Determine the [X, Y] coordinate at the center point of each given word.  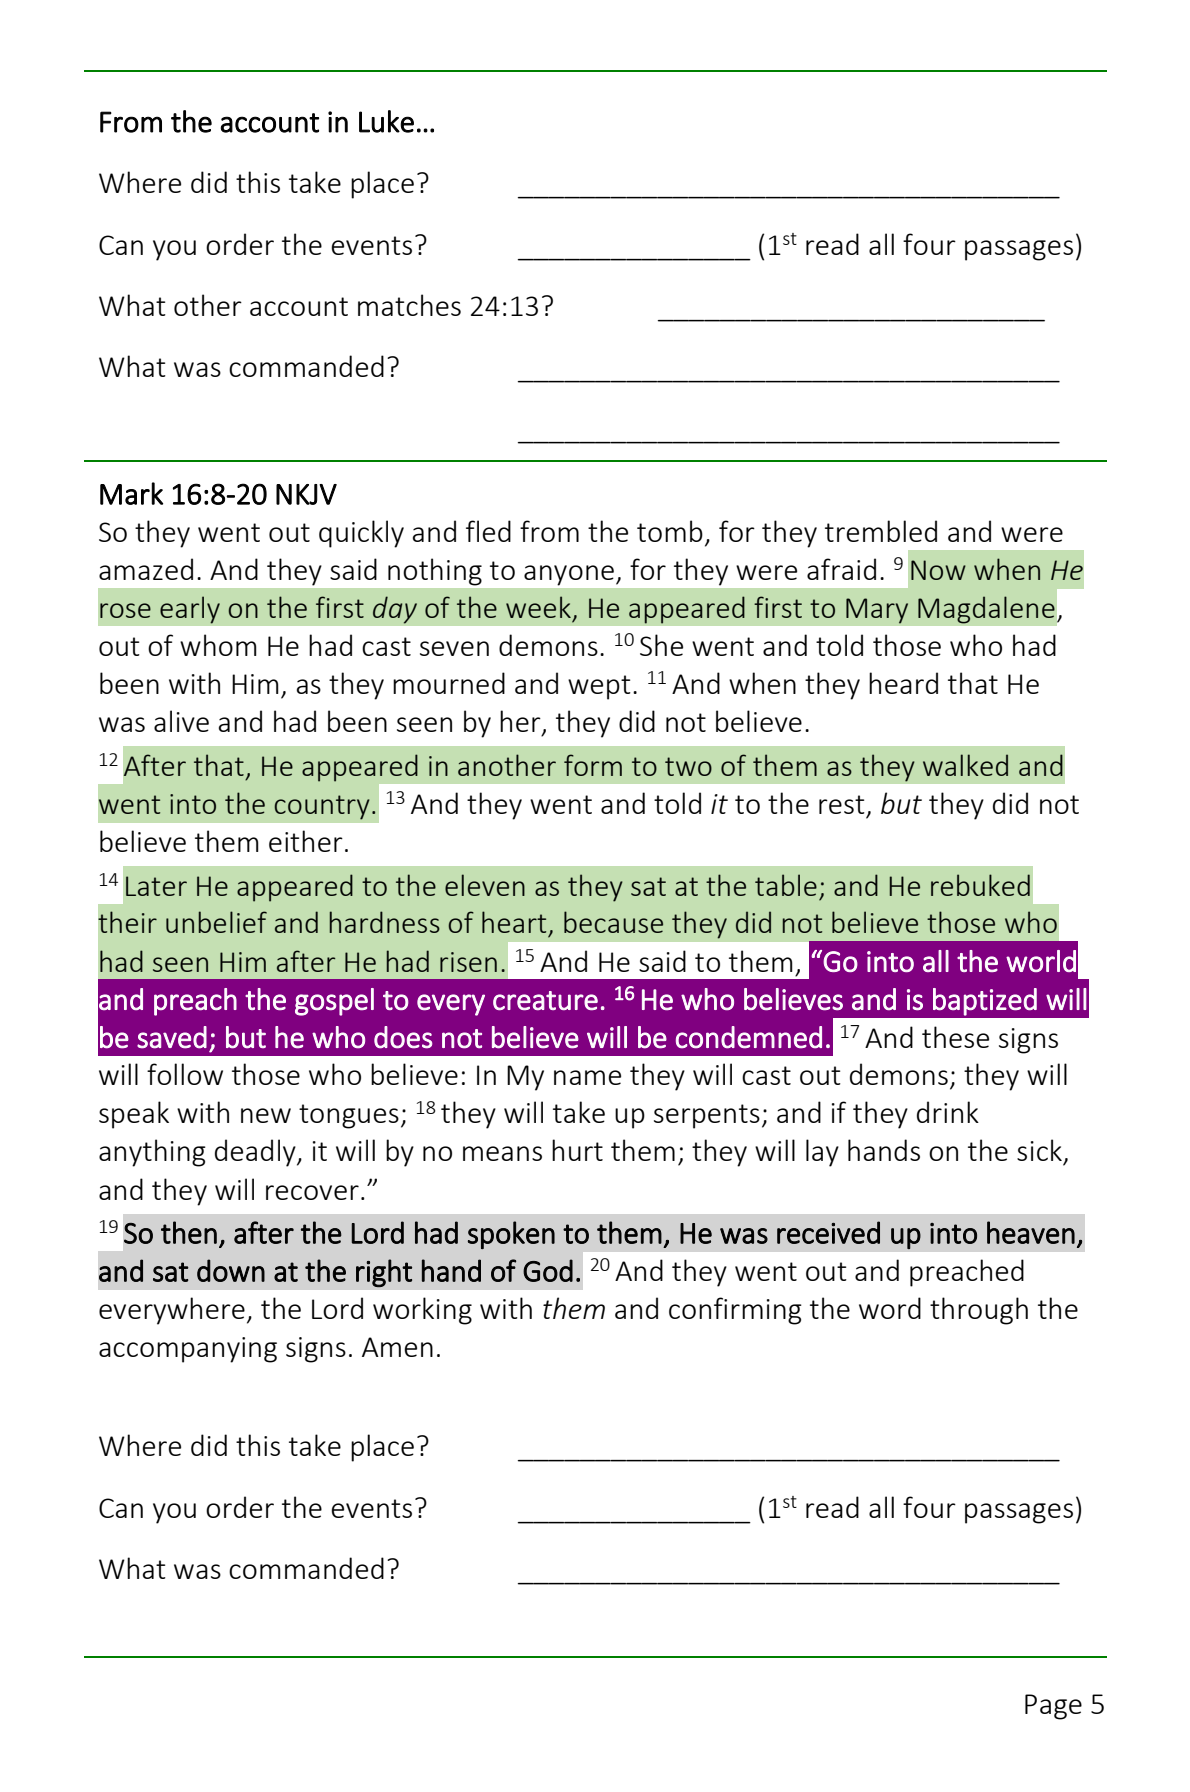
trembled [881, 531]
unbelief [216, 922]
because [613, 922]
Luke [386, 121]
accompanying [188, 1350]
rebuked [980, 885]
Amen [397, 1347]
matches [409, 305]
